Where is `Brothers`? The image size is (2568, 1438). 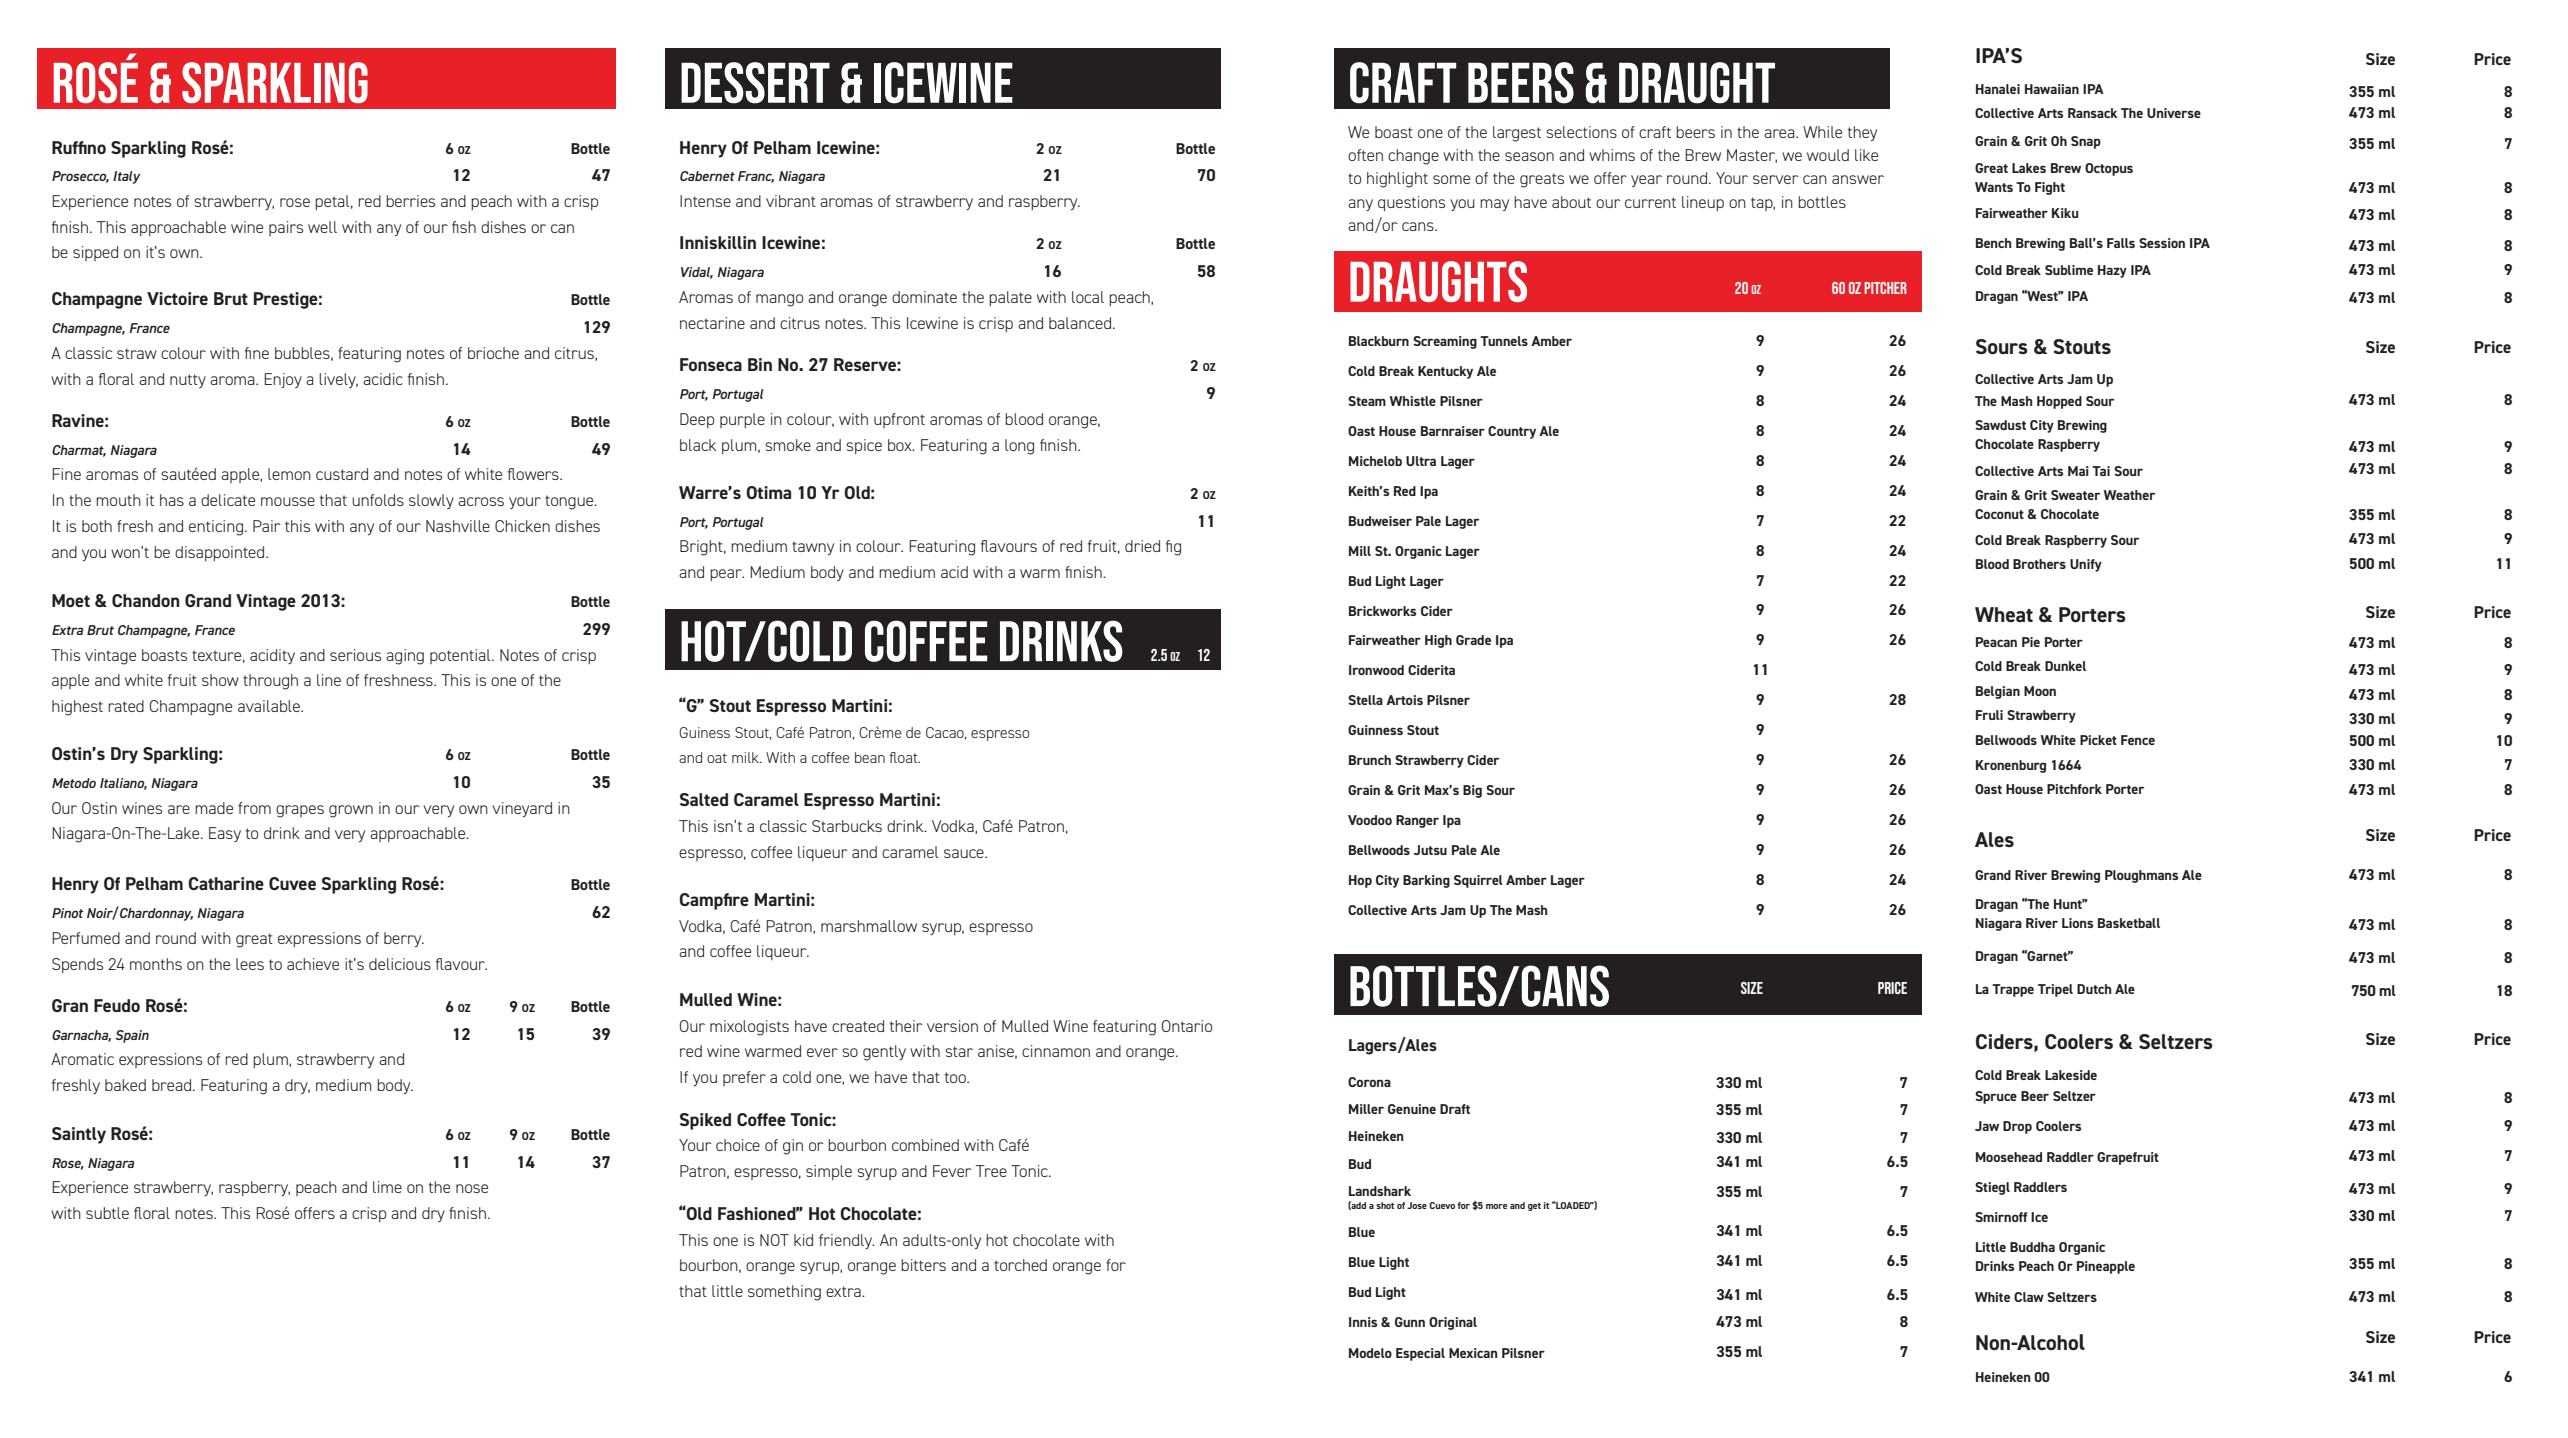 Brothers is located at coordinates (2039, 564).
